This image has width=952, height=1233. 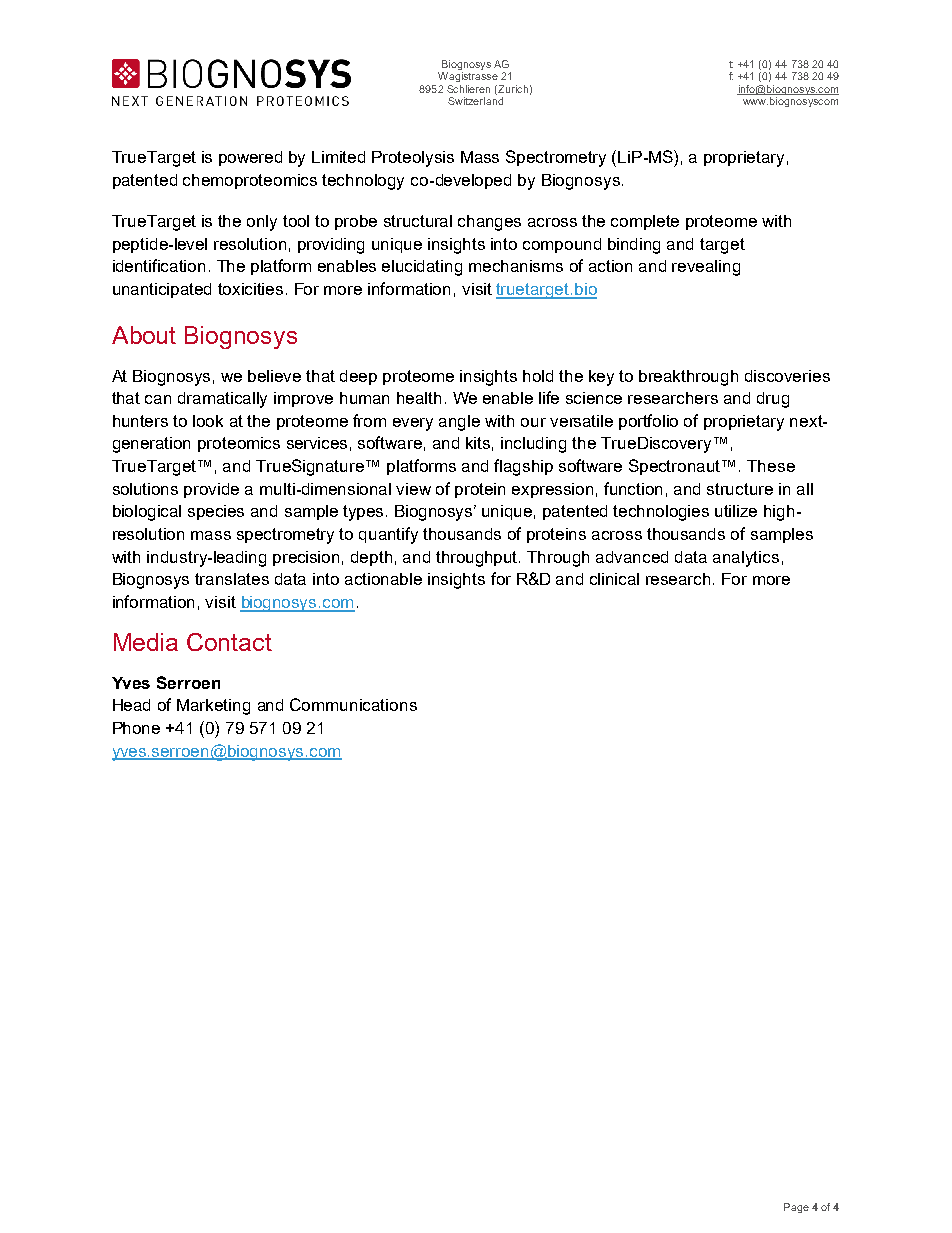 What do you see at coordinates (645, 222) in the image?
I see `complete` at bounding box center [645, 222].
